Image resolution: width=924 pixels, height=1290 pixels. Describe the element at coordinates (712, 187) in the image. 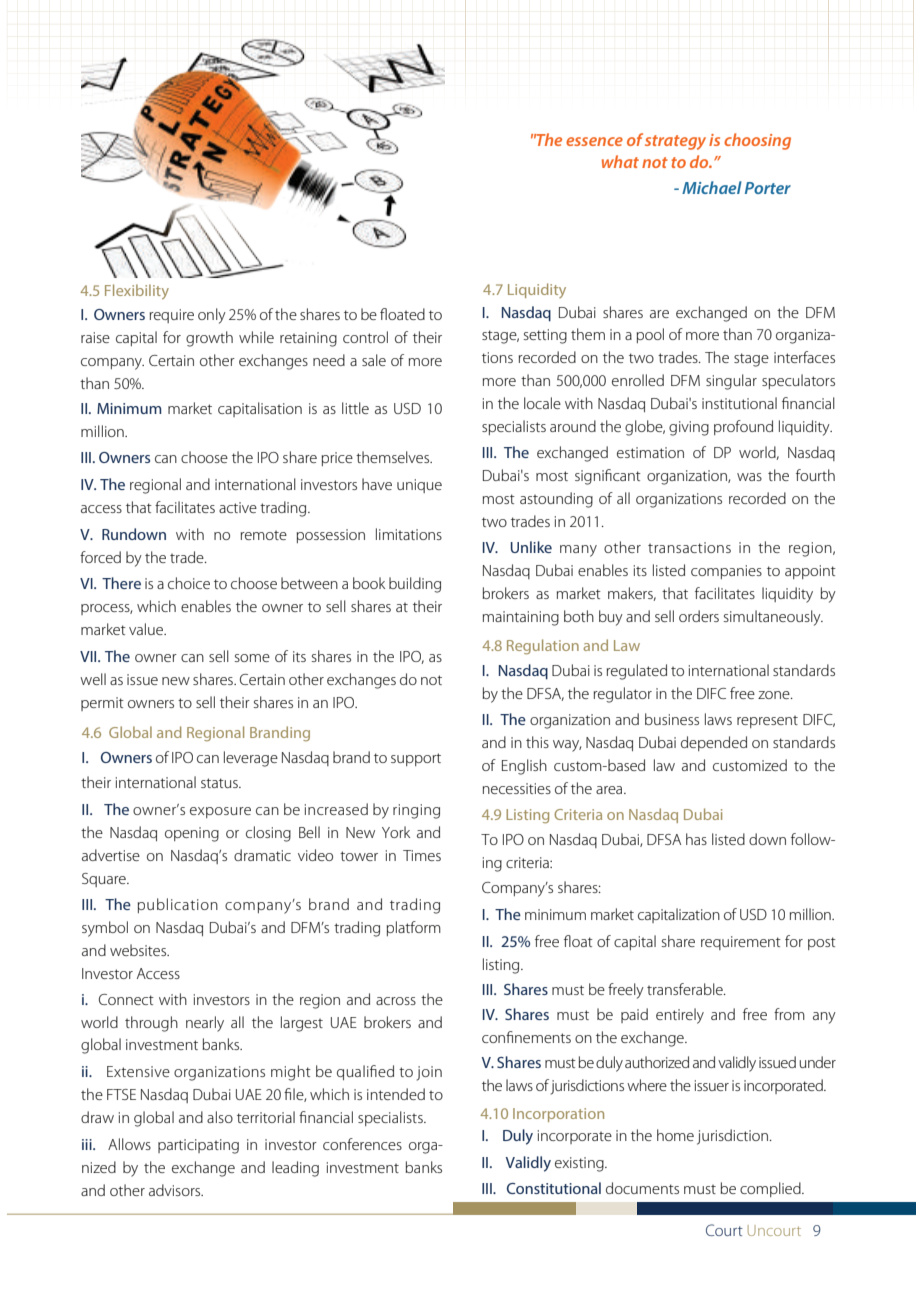

I see `Michael` at that location.
